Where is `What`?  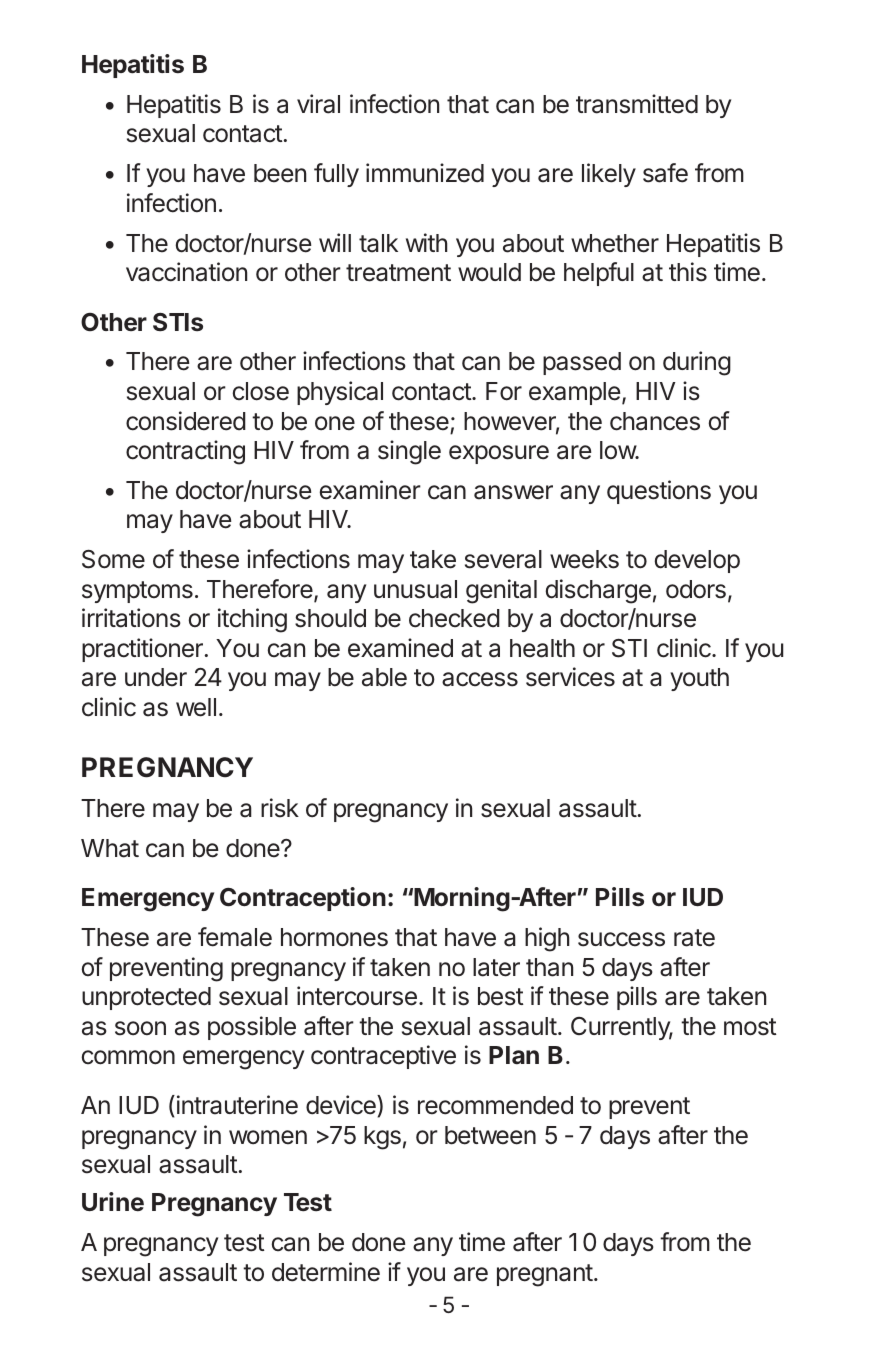
What is located at coordinates (110, 848).
